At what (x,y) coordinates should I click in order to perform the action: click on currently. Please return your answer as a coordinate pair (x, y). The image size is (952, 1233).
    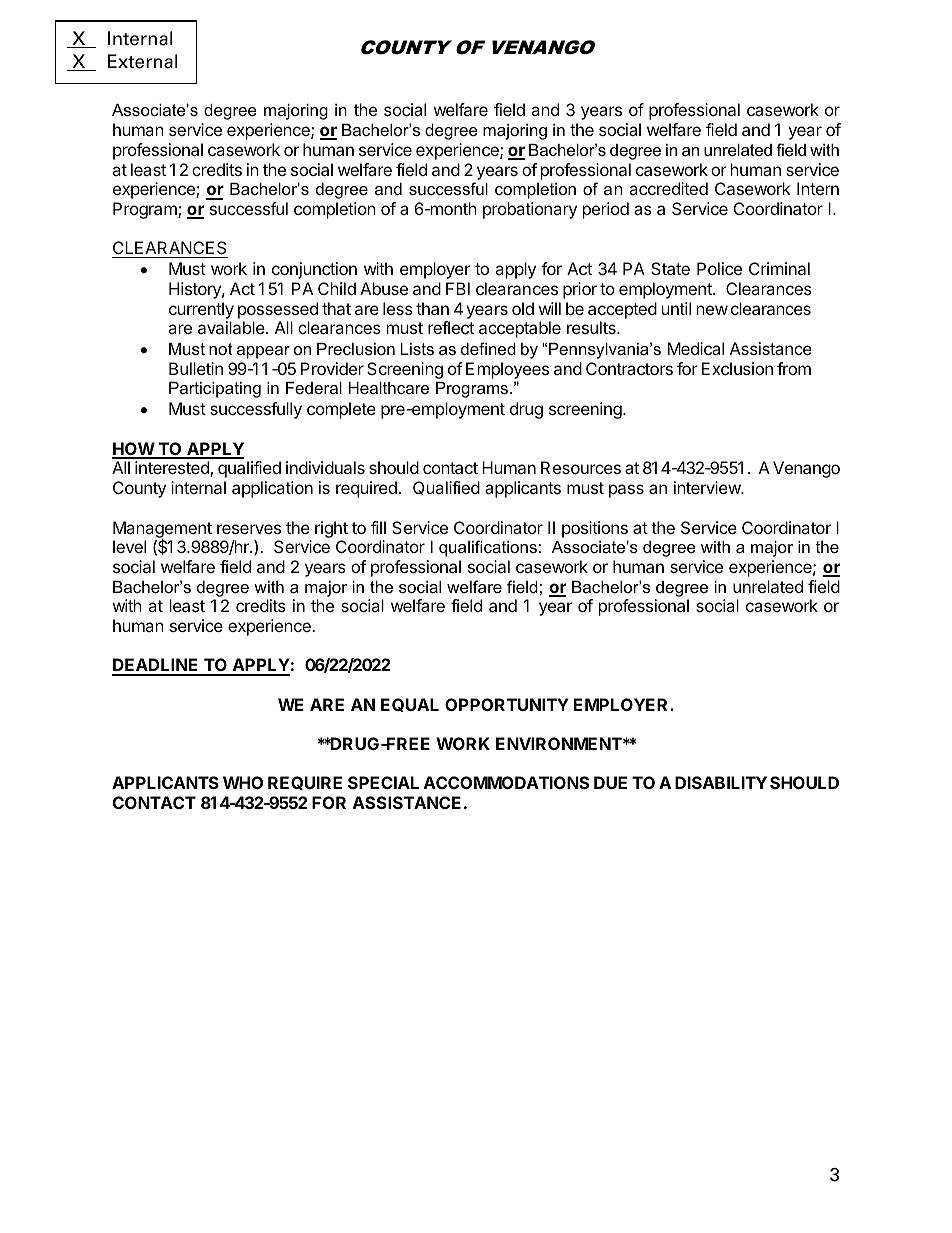
    Looking at the image, I should click on (201, 310).
